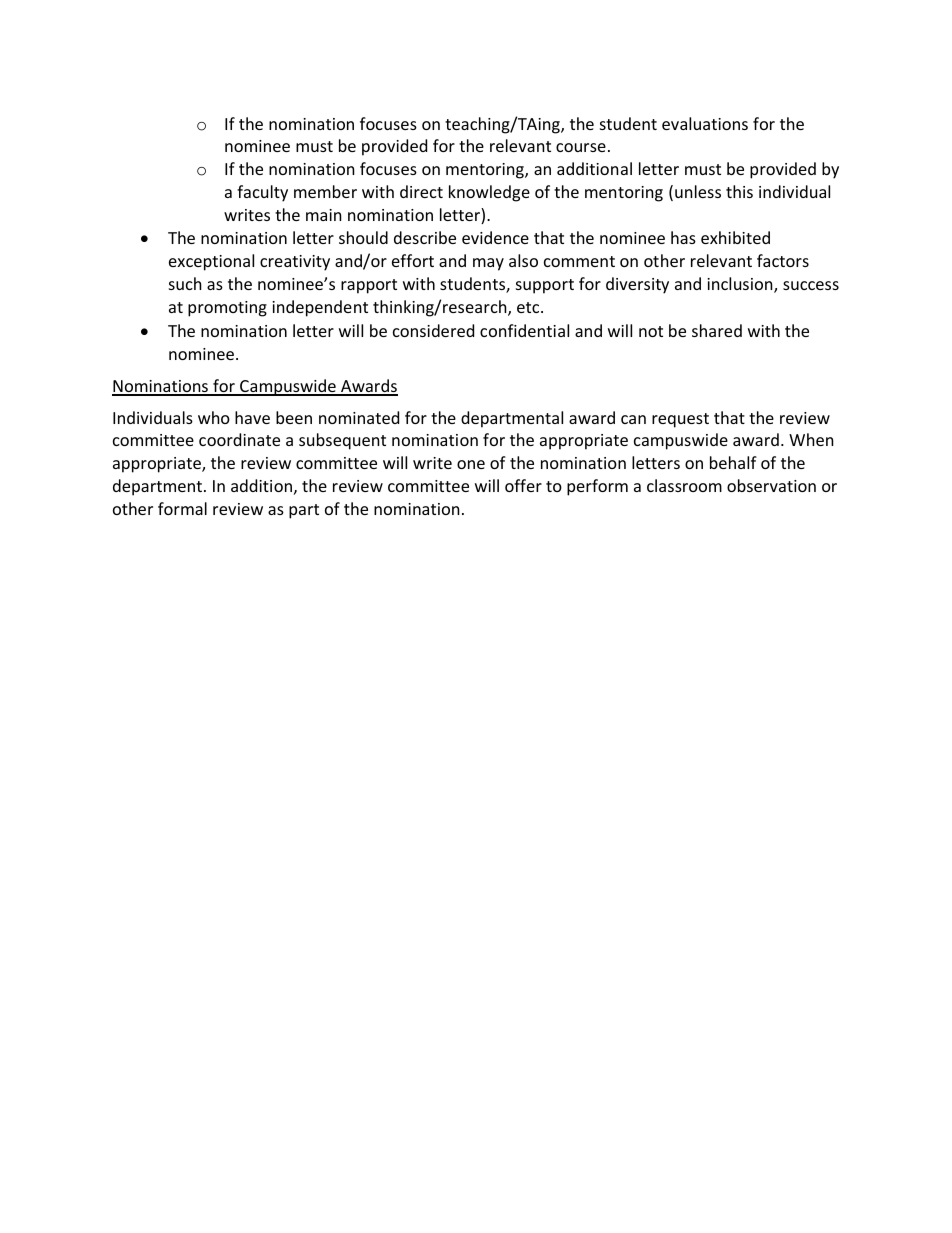 The image size is (952, 1233). Describe the element at coordinates (262, 193) in the screenshot. I see `faculty` at that location.
